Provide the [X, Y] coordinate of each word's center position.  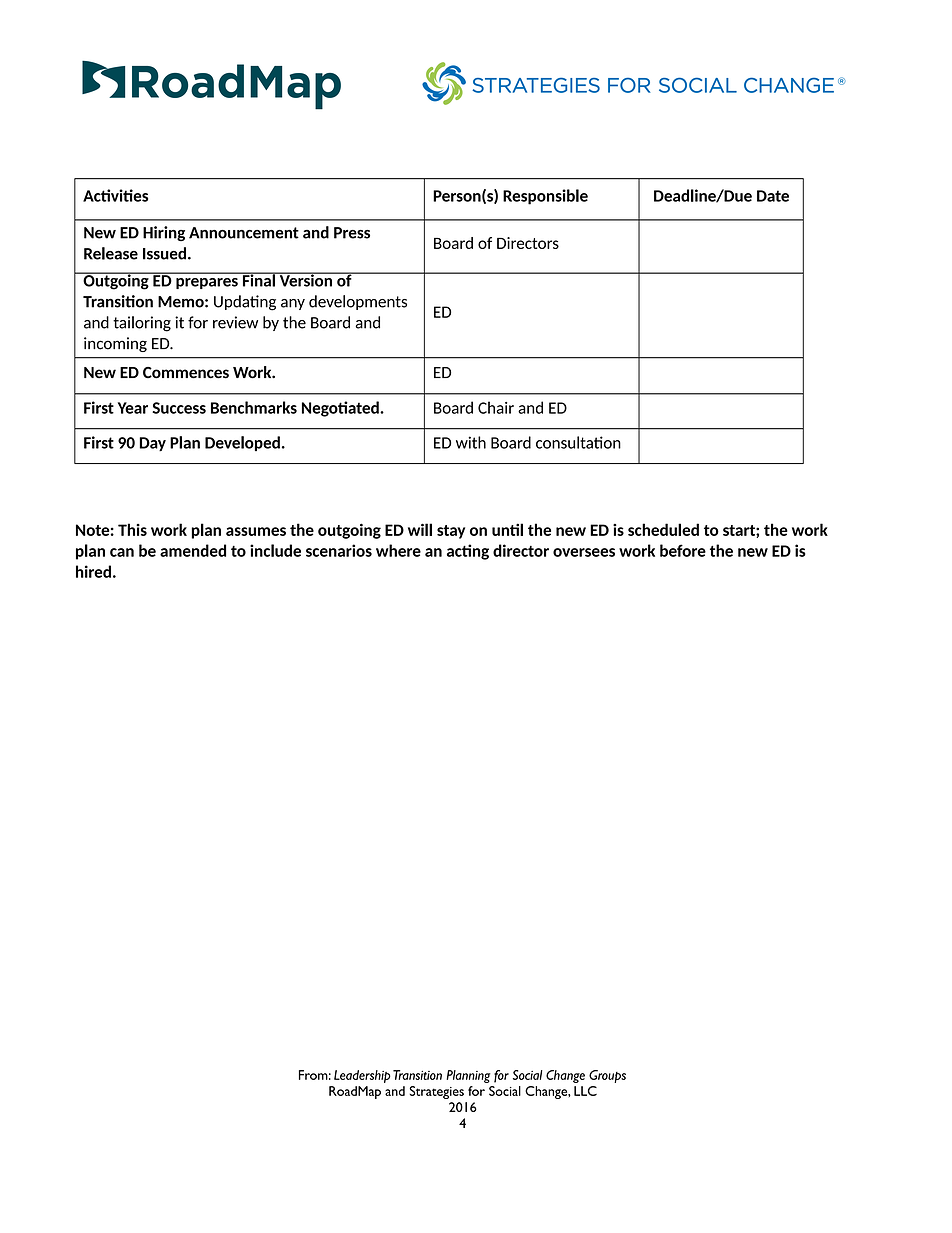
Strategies [437, 1092]
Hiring [164, 233]
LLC [585, 1091]
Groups [607, 1076]
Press [352, 233]
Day [153, 444]
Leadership [362, 1076]
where [398, 550]
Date [773, 196]
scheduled [663, 529]
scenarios [339, 550]
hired [93, 571]
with [471, 442]
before [683, 550]
